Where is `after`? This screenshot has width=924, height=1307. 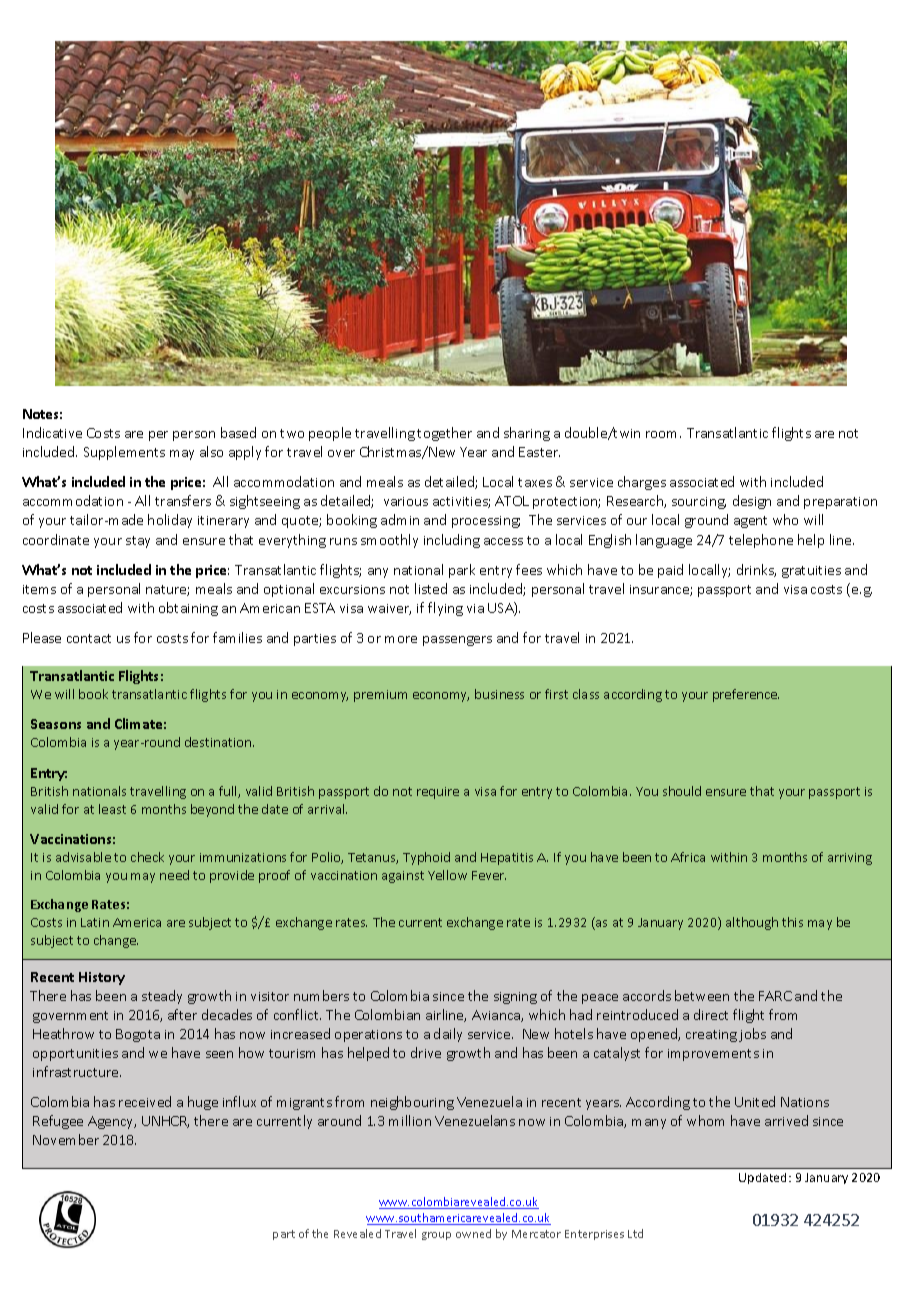 after is located at coordinates (182, 1014).
